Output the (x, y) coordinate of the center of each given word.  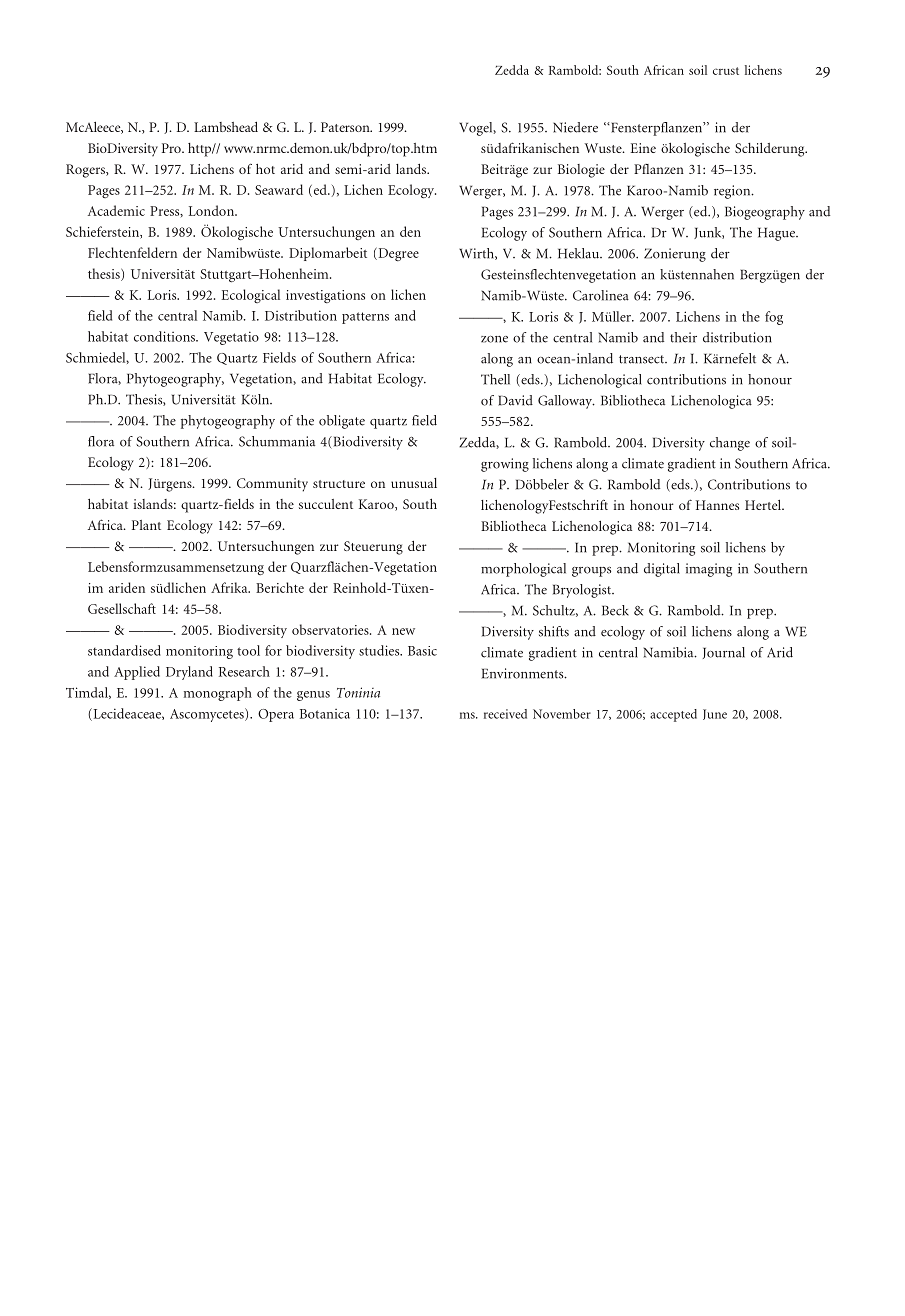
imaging (709, 570)
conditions (165, 336)
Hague (777, 234)
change (730, 444)
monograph (218, 694)
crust (726, 71)
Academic (116, 210)
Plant (146, 525)
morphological (523, 570)
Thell (495, 379)
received (505, 714)
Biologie (581, 171)
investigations (325, 296)
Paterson (346, 127)
